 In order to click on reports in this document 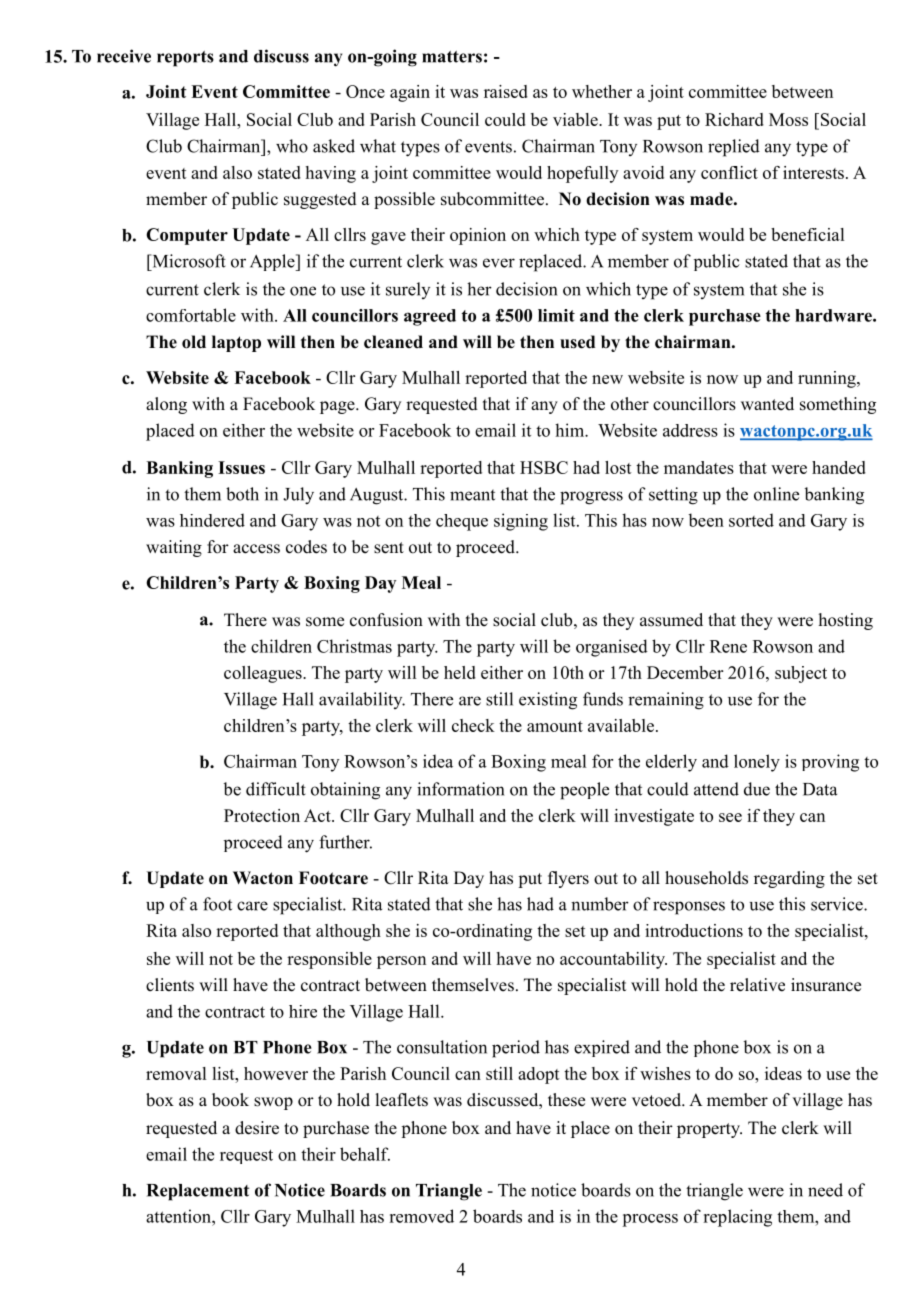, I will do `click(185, 59)`.
